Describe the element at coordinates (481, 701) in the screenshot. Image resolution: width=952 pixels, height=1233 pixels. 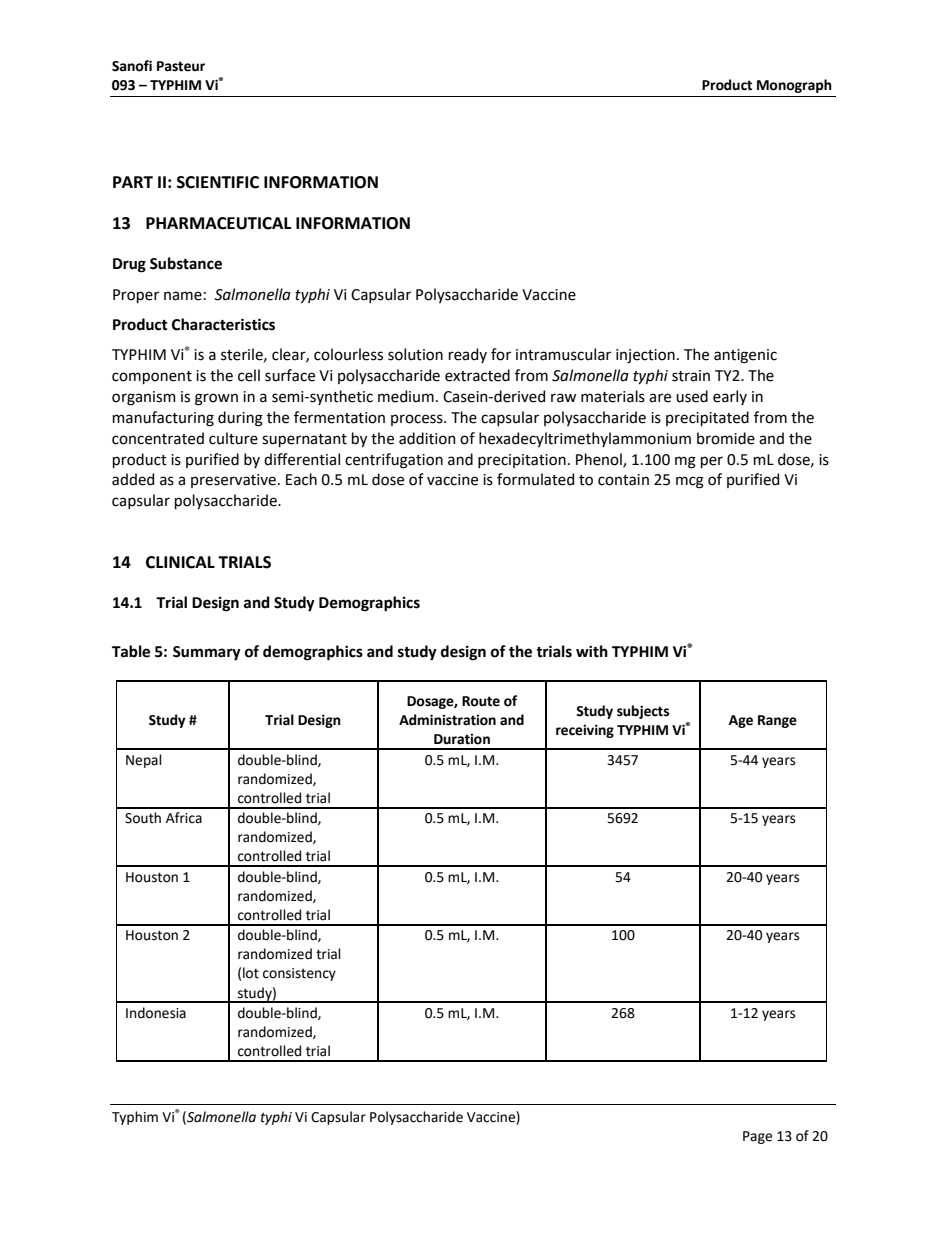
I see `Route` at that location.
